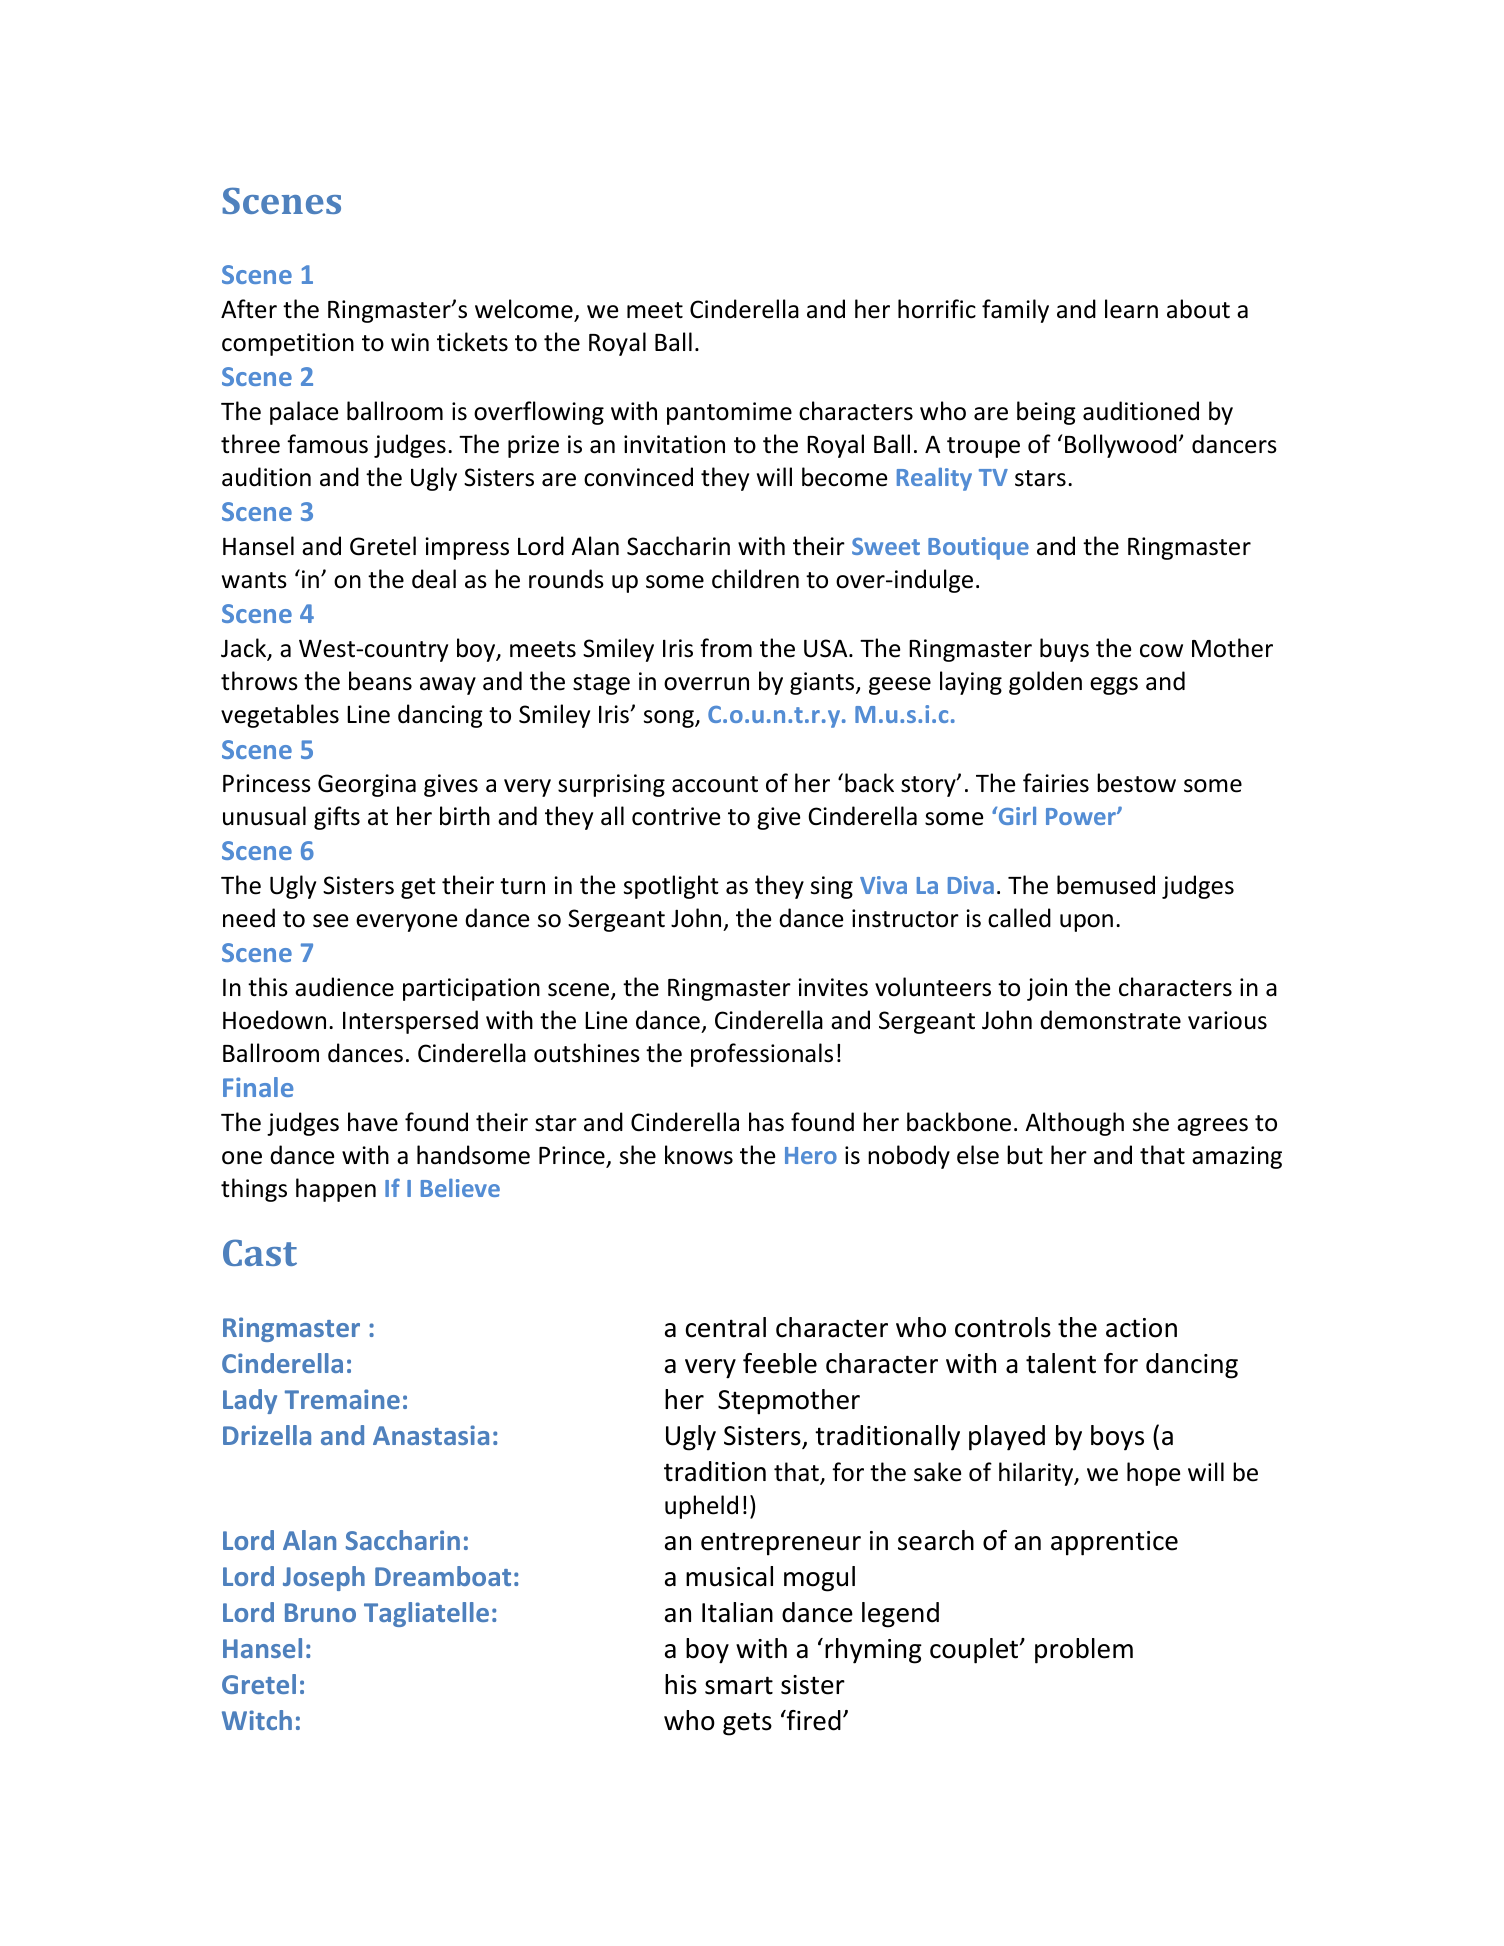 This screenshot has width=1504, height=1946. Describe the element at coordinates (320, 1612) in the screenshot. I see `Bruno` at that location.
